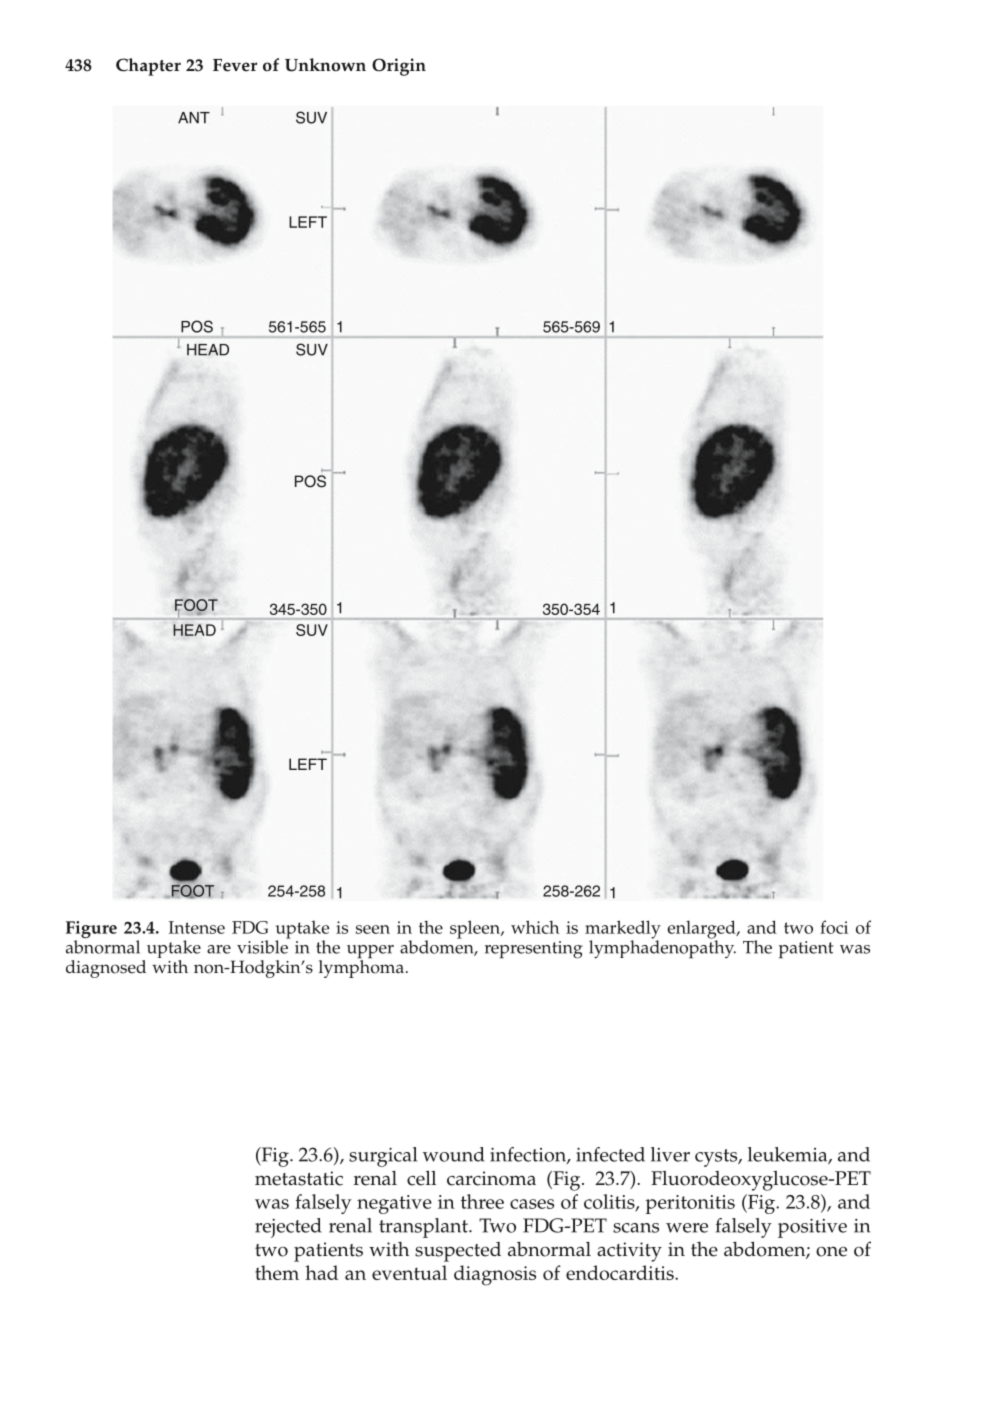 The image size is (995, 1422). What do you see at coordinates (476, 929) in the screenshot?
I see `spleen` at bounding box center [476, 929].
